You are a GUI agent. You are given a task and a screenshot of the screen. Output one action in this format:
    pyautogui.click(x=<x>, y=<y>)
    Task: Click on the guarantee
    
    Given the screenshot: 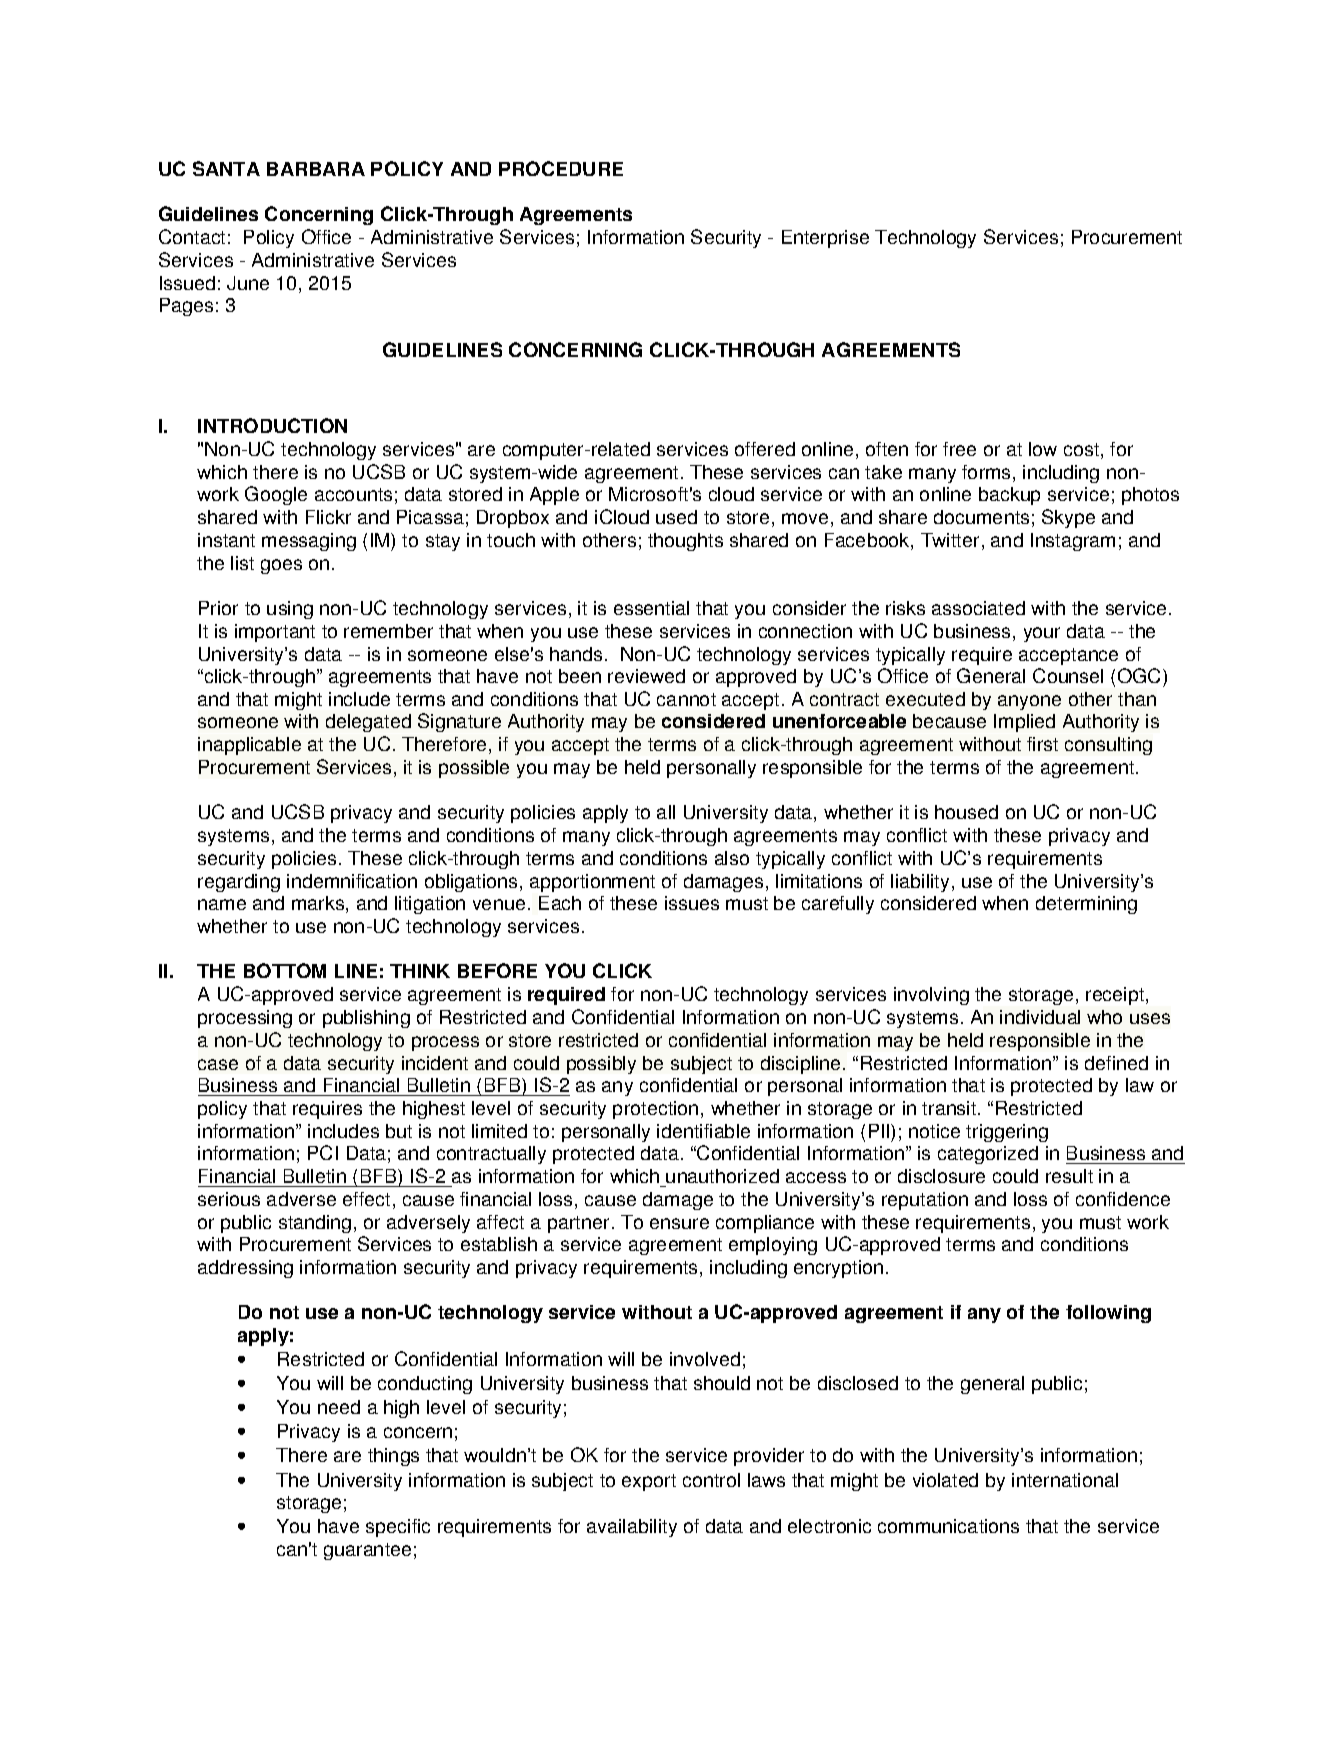 What is the action you would take?
    pyautogui.click(x=367, y=1551)
